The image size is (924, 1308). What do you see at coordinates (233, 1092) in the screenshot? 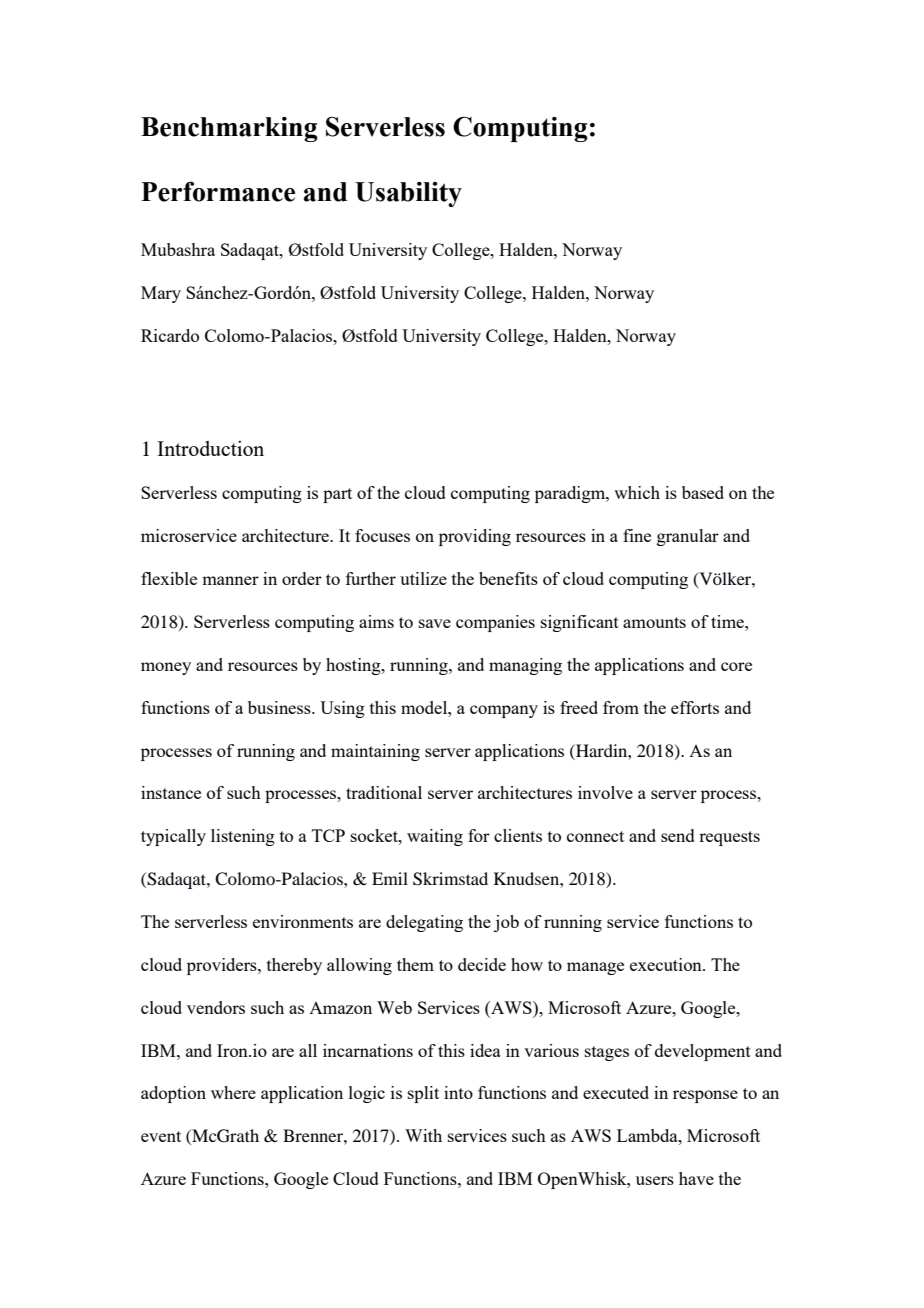
I see `where` at bounding box center [233, 1092].
